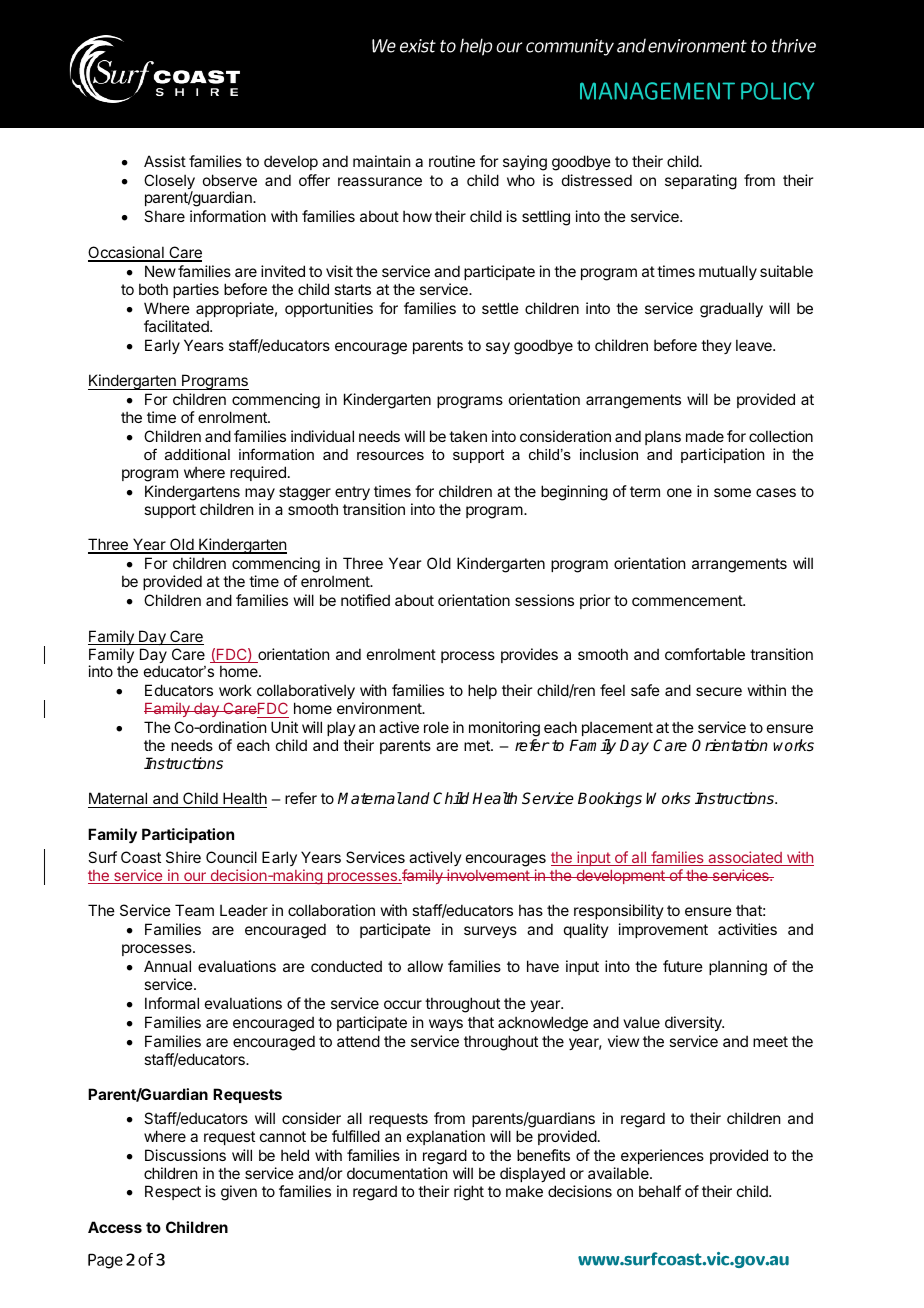 Image resolution: width=924 pixels, height=1308 pixels. Describe the element at coordinates (719, 691) in the page. I see `secure` at that location.
